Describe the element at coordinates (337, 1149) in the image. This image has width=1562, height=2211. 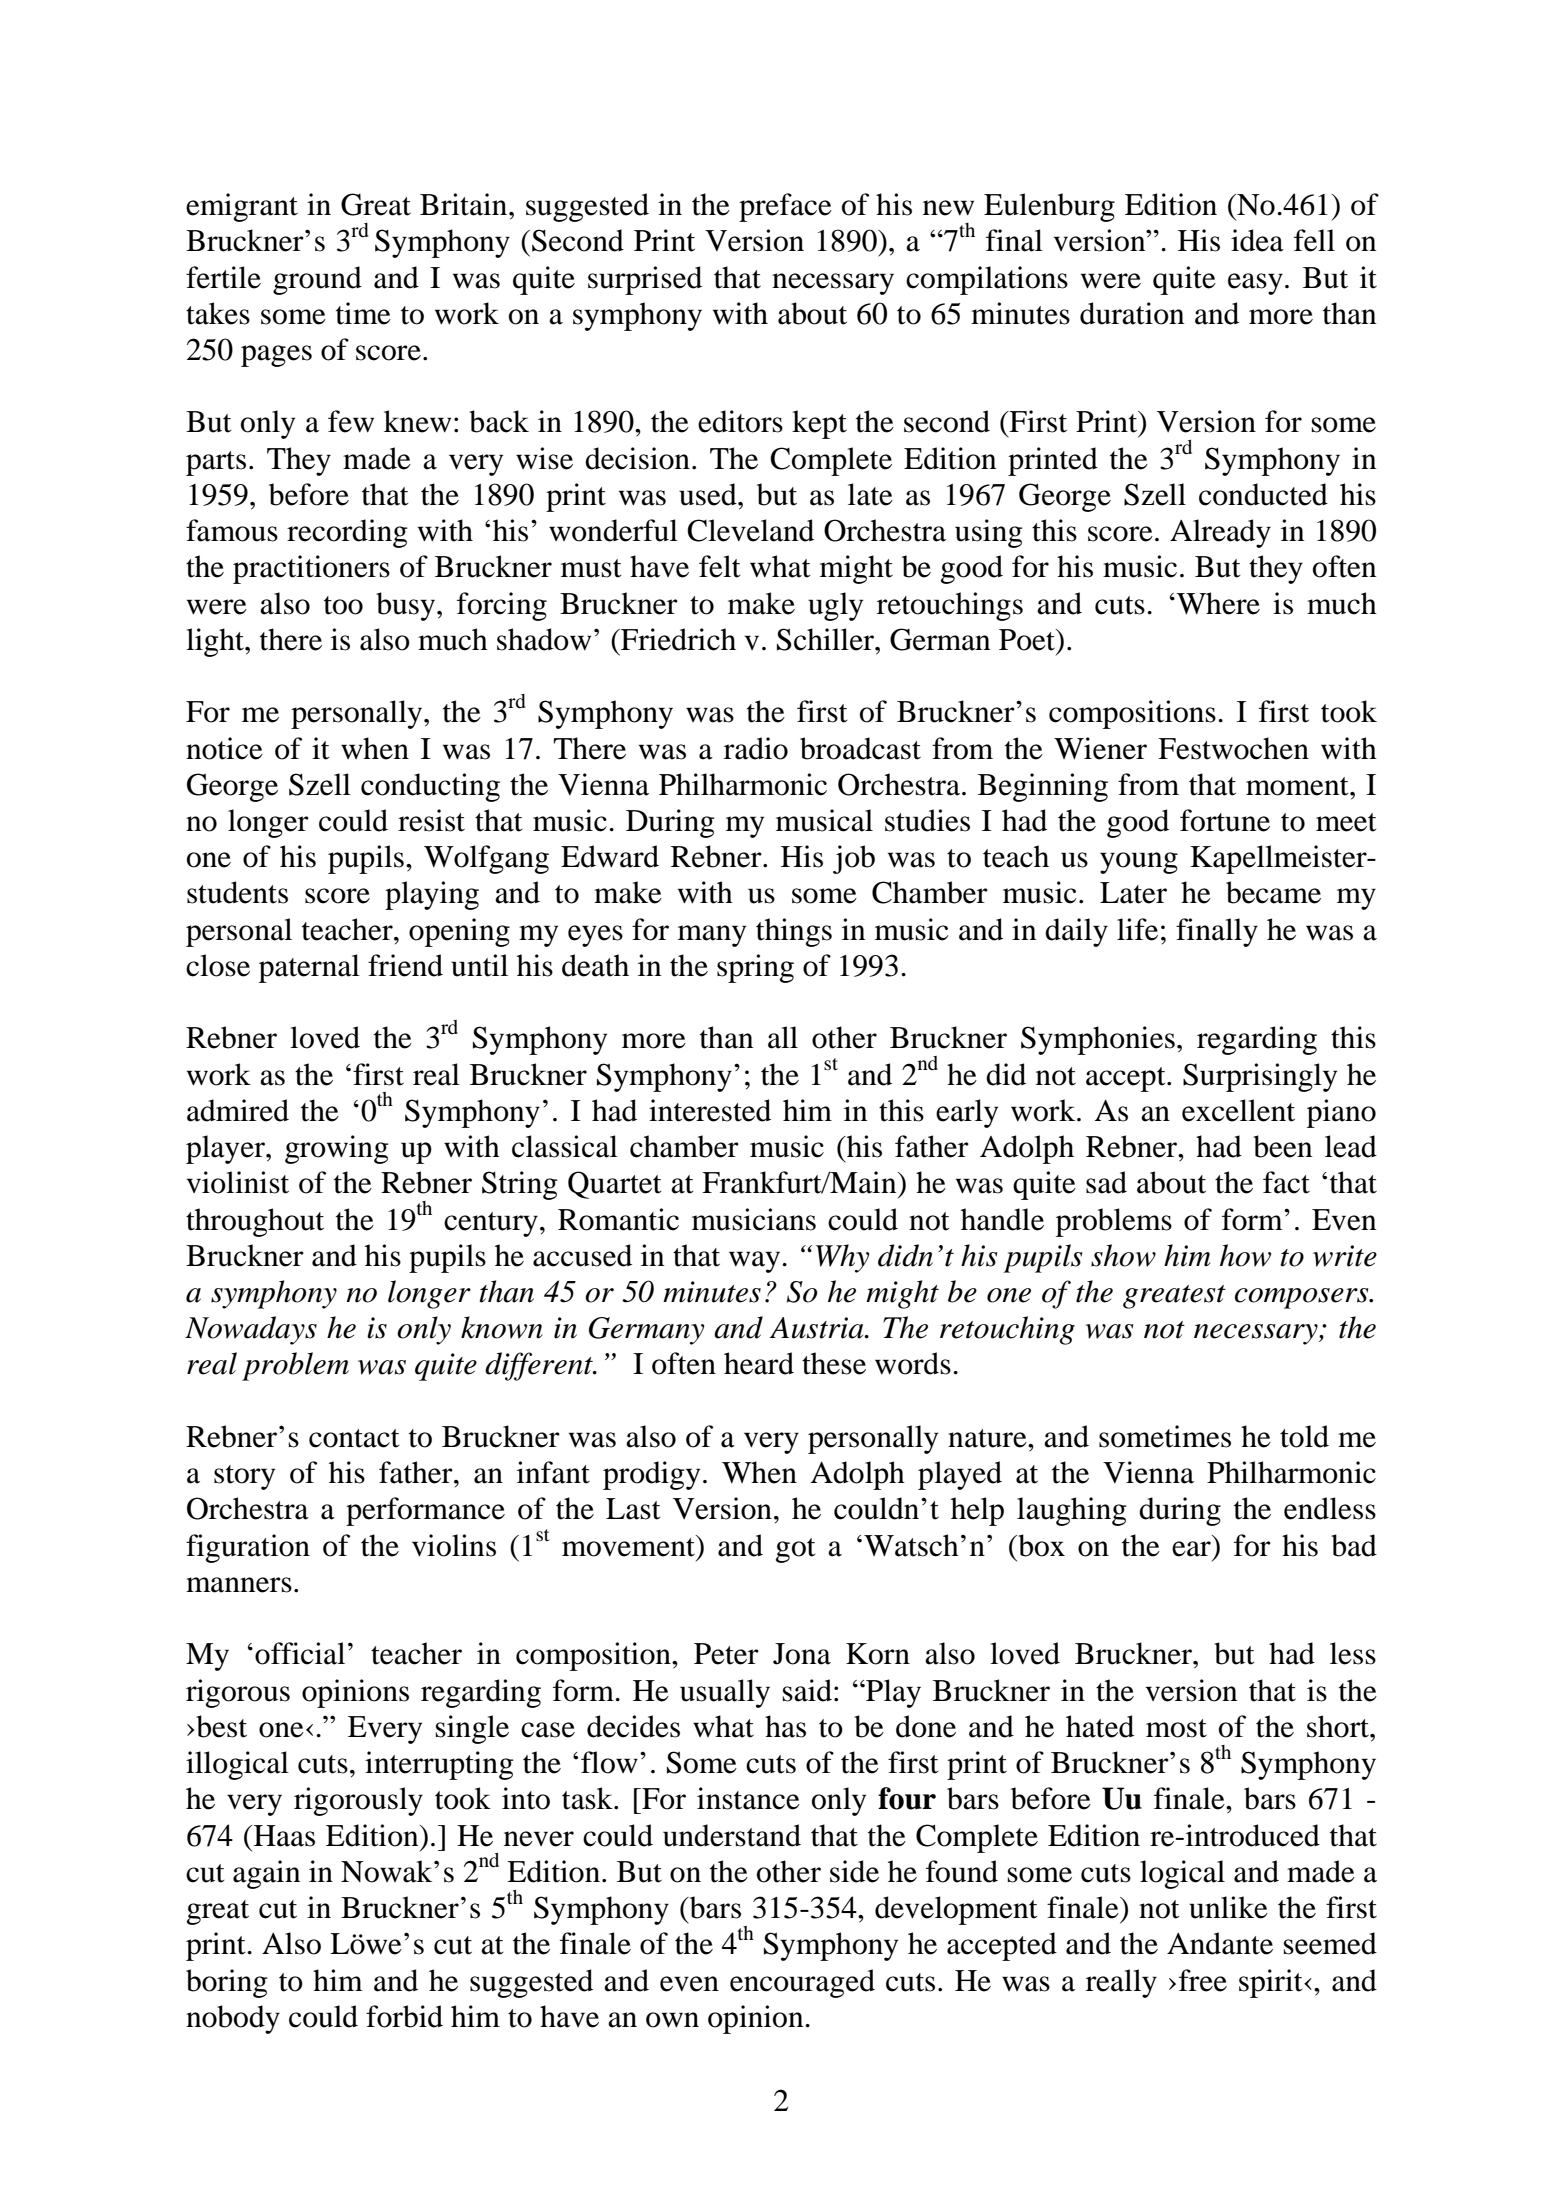
I see `growing` at that location.
